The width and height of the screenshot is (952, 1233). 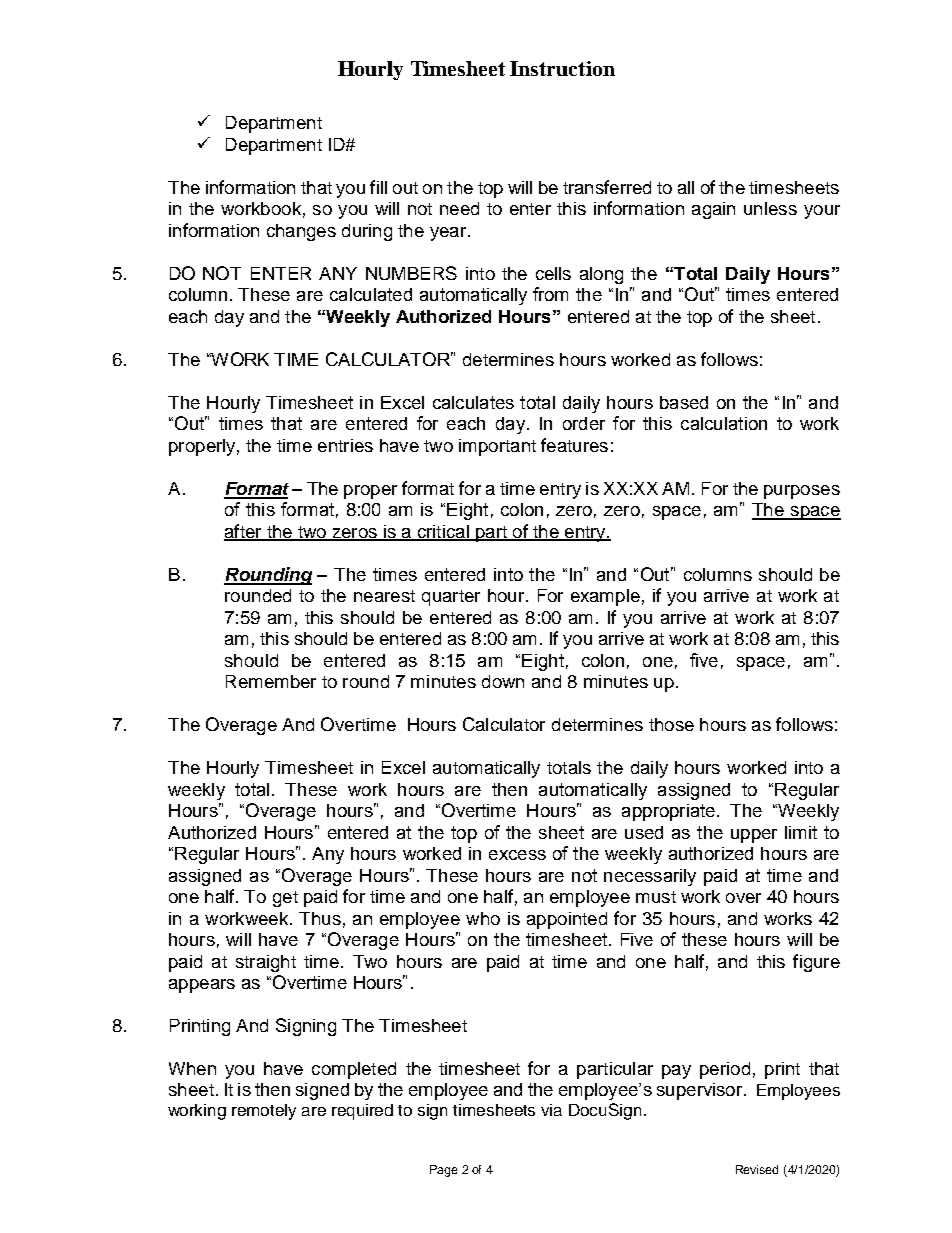 What do you see at coordinates (264, 1112) in the screenshot?
I see `remotely` at bounding box center [264, 1112].
